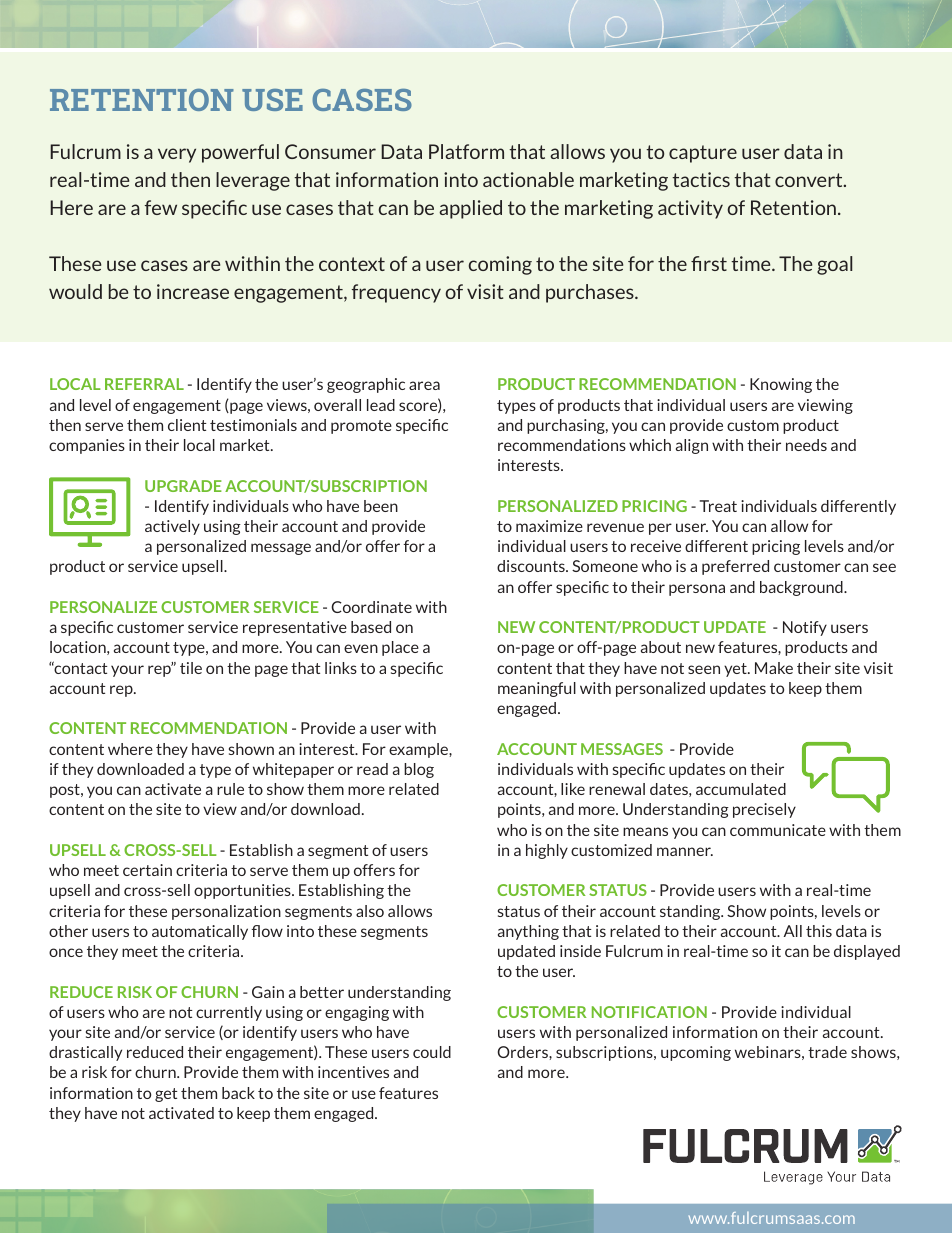 The height and width of the page is (1233, 952). What do you see at coordinates (424, 385) in the page?
I see `area` at bounding box center [424, 385].
